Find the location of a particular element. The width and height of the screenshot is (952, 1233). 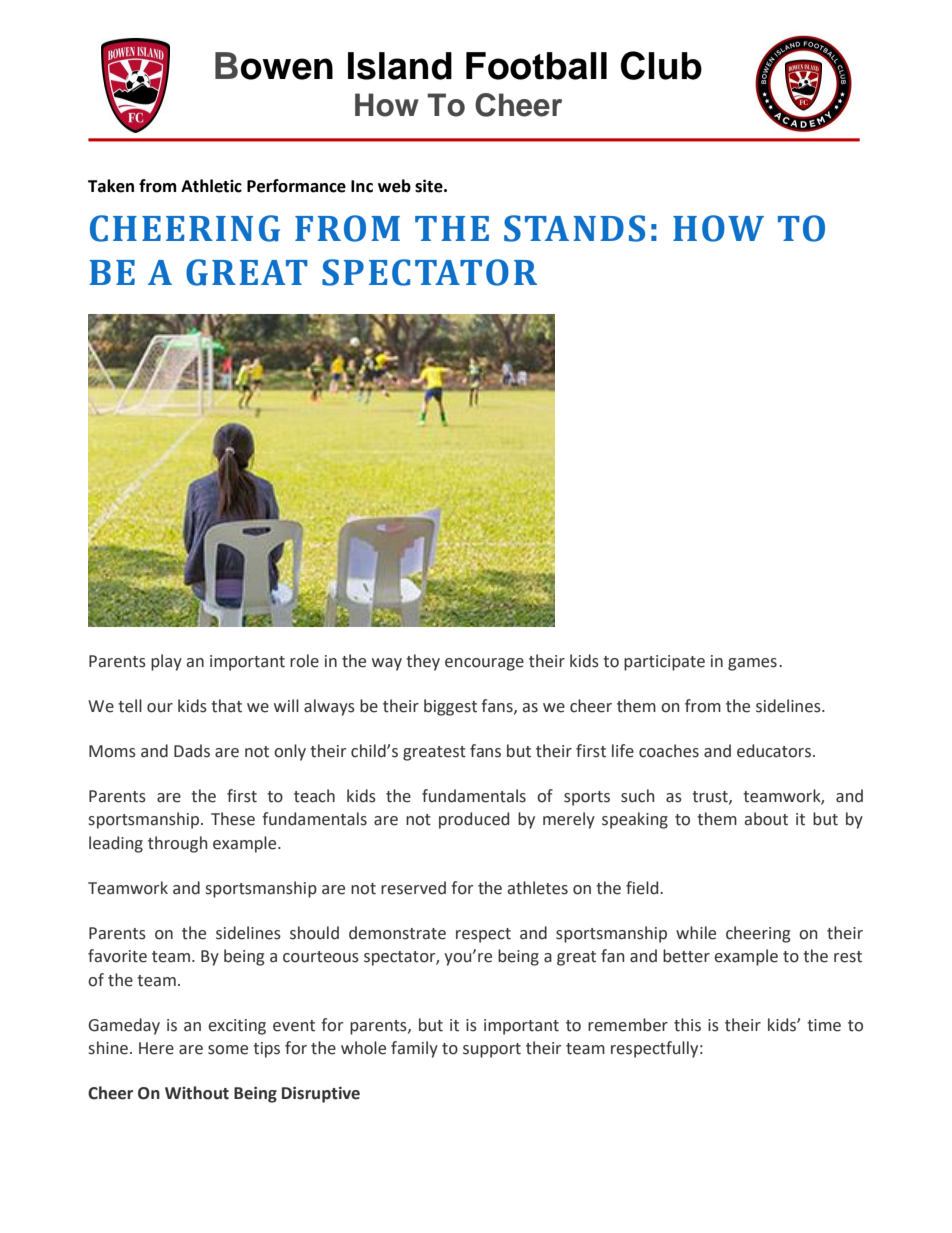

games is located at coordinates (752, 664).
